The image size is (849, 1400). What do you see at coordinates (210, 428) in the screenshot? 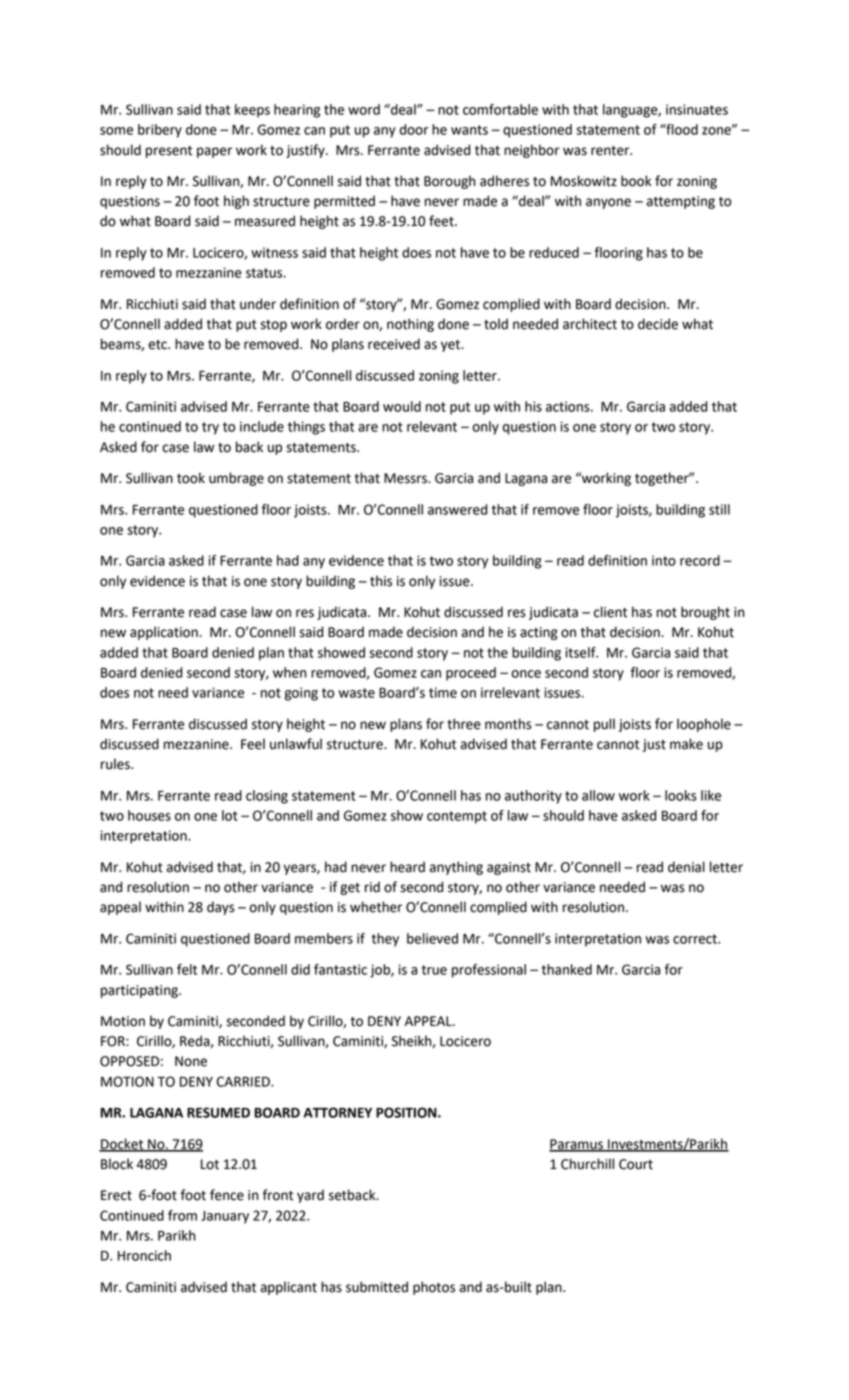
I see `try` at bounding box center [210, 428].
